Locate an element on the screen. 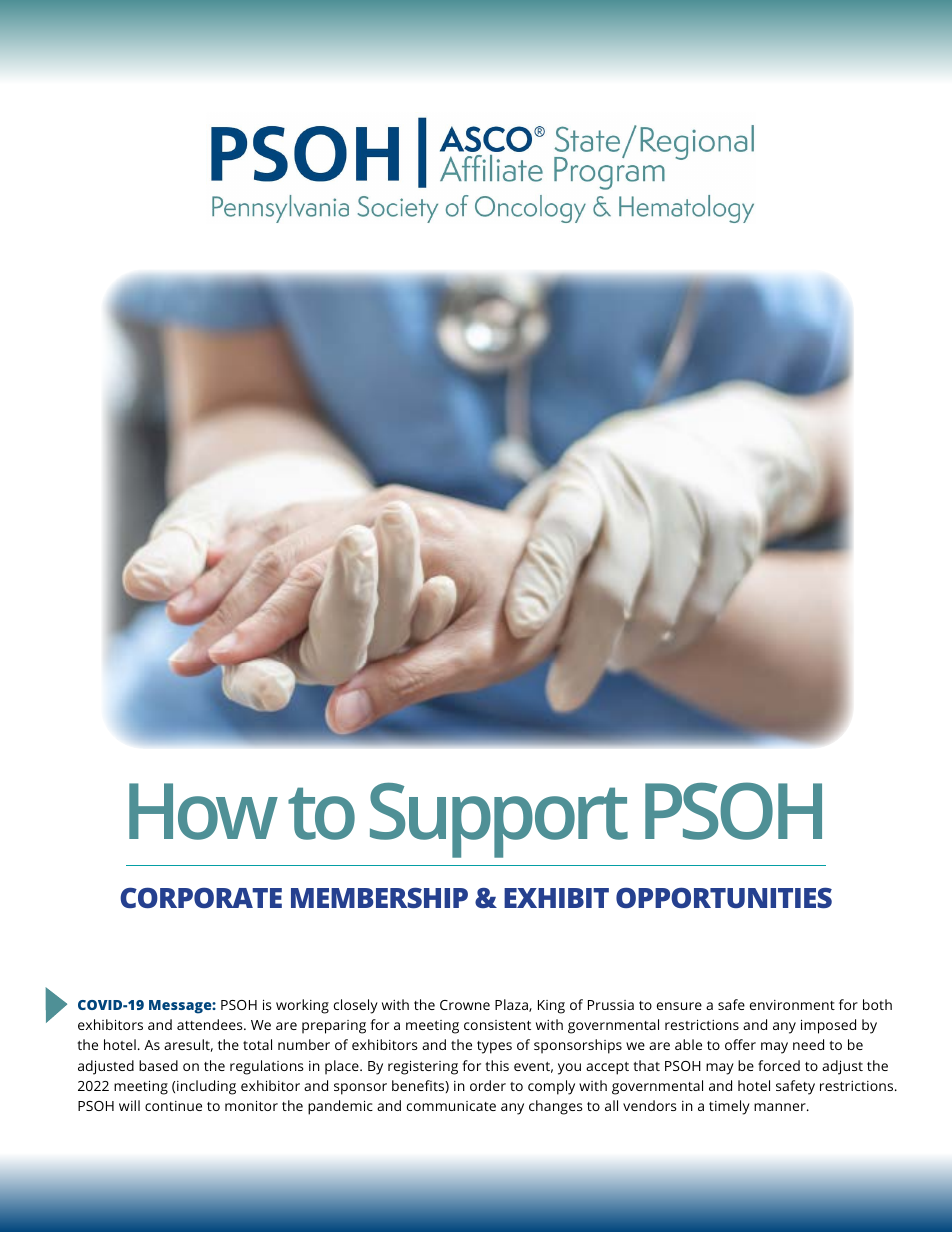 The width and height of the screenshot is (952, 1233). MEMBERSHIP is located at coordinates (379, 897).
